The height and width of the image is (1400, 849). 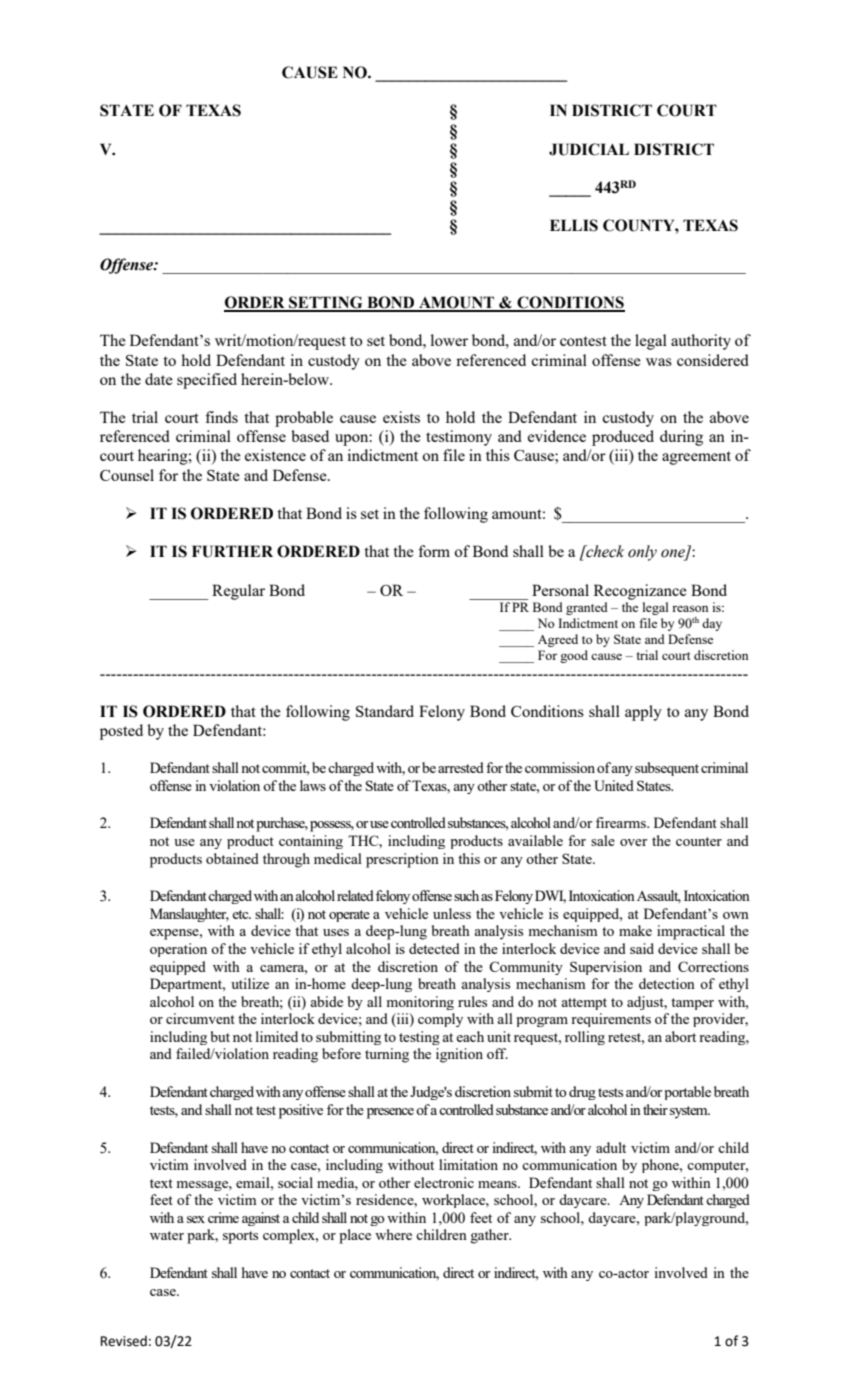 I want to click on JUDICIAL, so click(x=589, y=149).
